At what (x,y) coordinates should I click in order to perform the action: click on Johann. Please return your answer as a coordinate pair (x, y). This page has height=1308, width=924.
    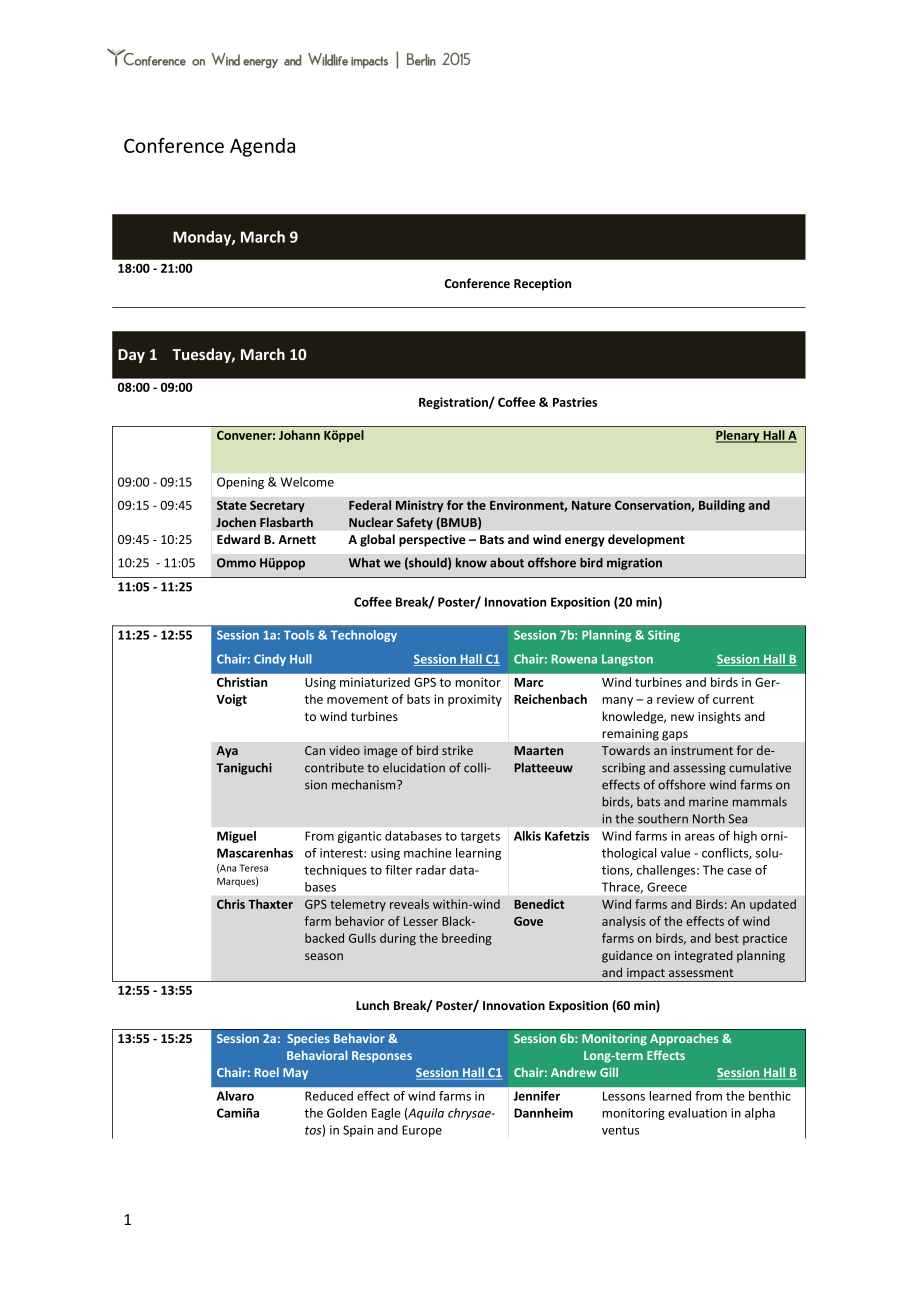
    Looking at the image, I should click on (299, 435).
